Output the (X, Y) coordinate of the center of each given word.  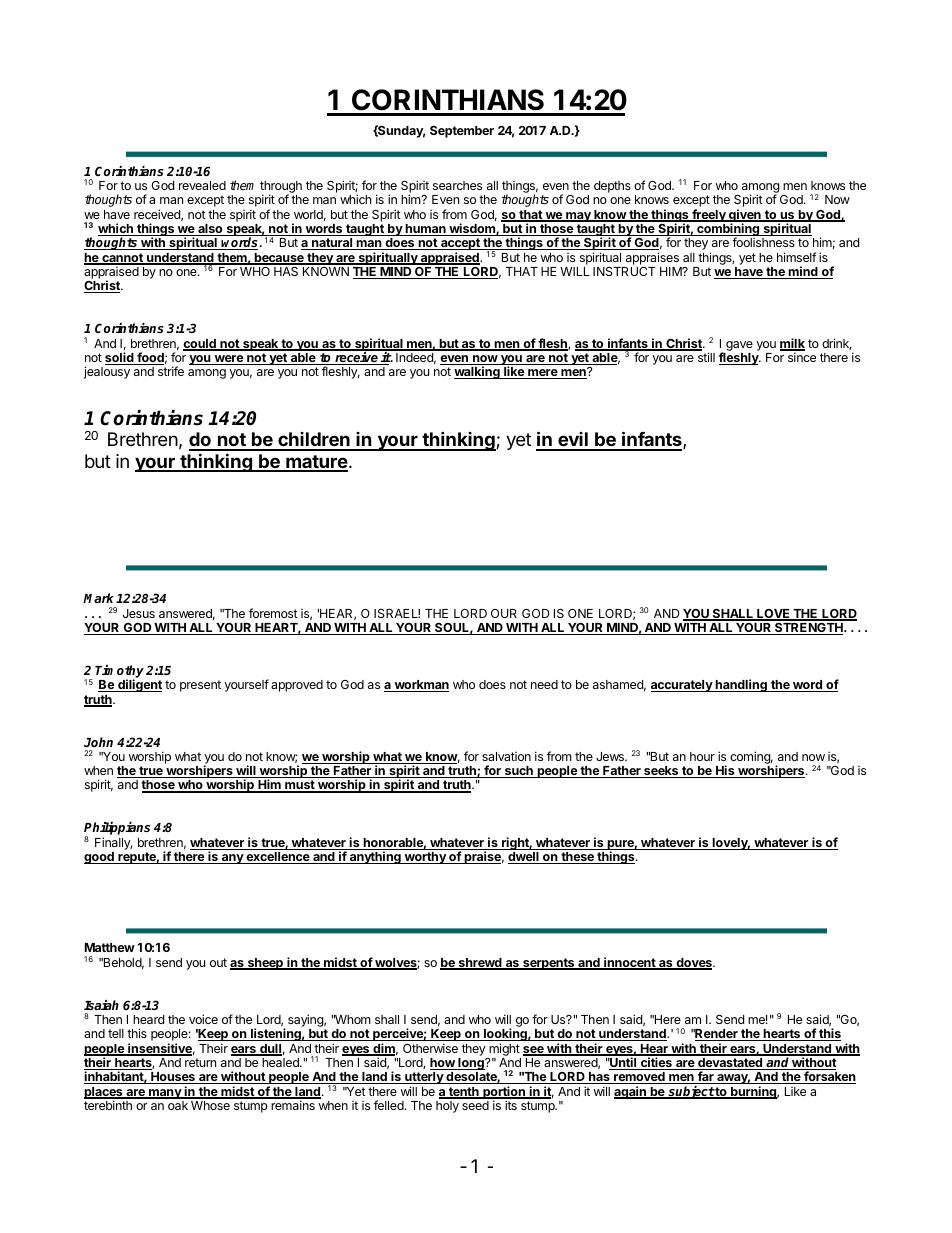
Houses (173, 1078)
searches (457, 185)
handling (741, 685)
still (706, 357)
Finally (113, 843)
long (471, 1064)
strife (171, 371)
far (705, 1077)
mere (543, 374)
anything (375, 857)
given (745, 216)
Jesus (139, 613)
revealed (202, 185)
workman (420, 686)
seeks (661, 772)
